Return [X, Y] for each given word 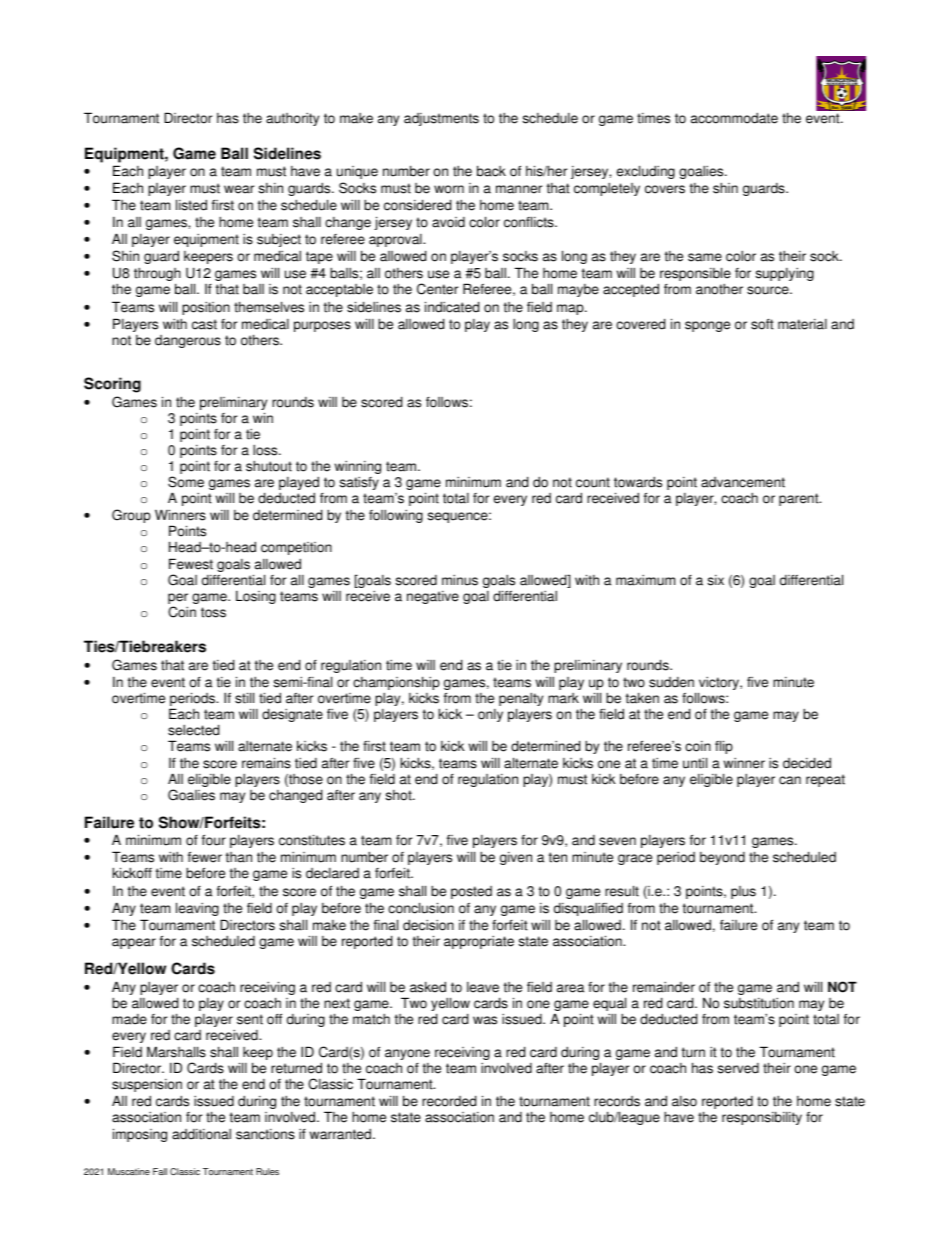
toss [213, 612]
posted [471, 892]
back [491, 171]
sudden [671, 682]
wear [239, 189]
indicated [452, 307]
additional [201, 1134]
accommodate [734, 118]
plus [743, 892]
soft [762, 324]
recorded [449, 1101]
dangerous [188, 341]
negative [433, 597]
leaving [197, 909]
